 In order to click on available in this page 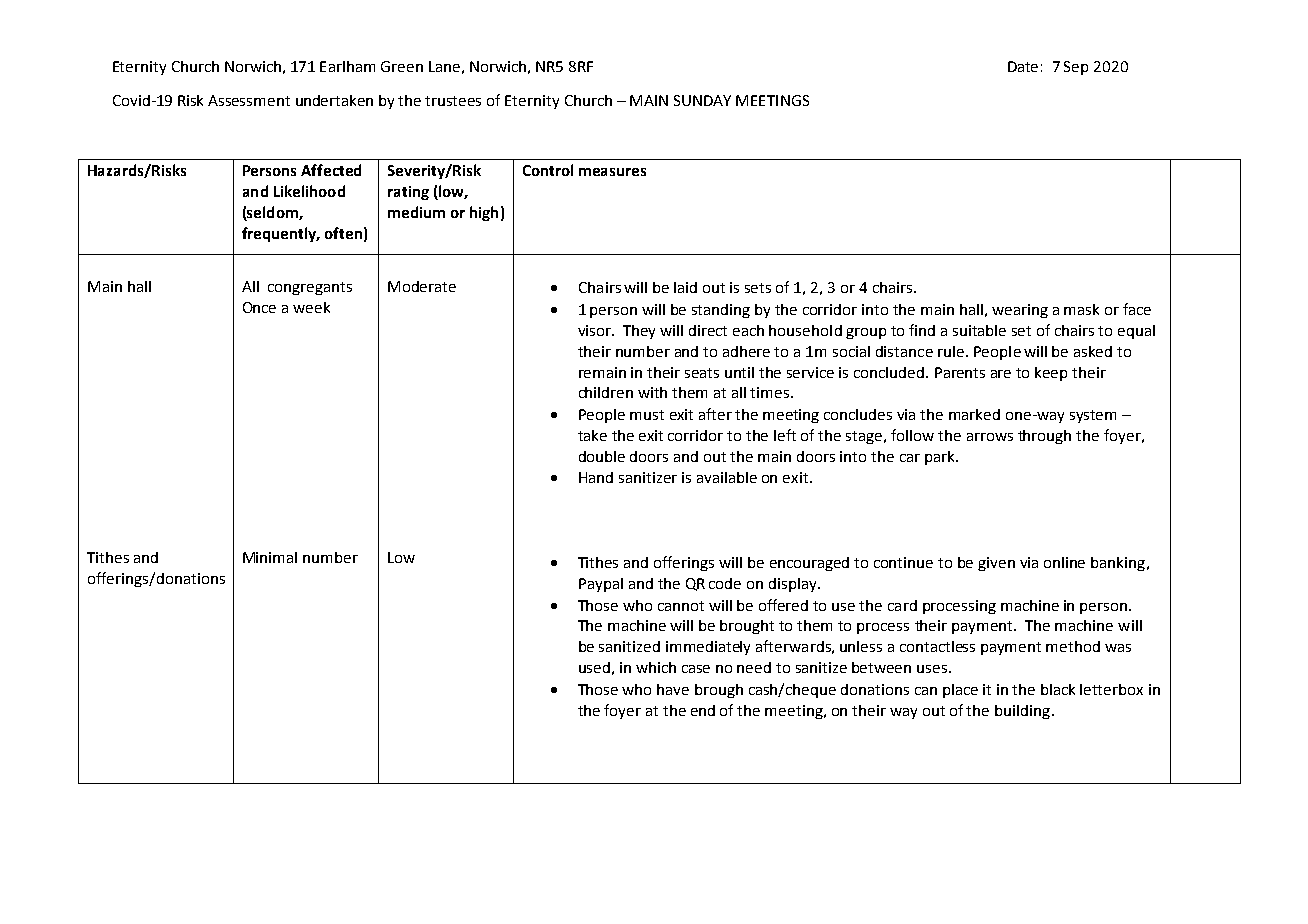, I will do `click(727, 477)`.
